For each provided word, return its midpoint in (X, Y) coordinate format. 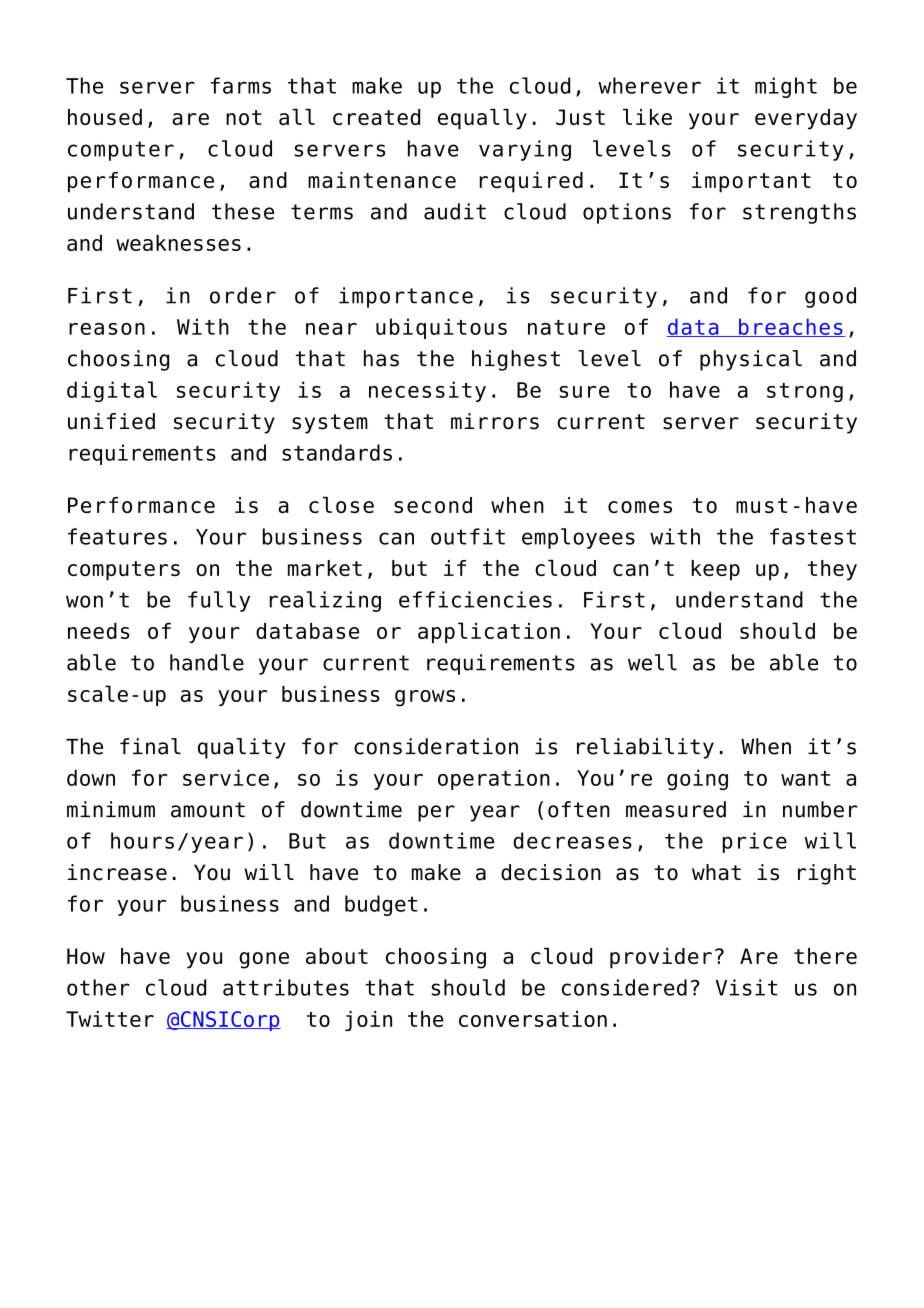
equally (482, 119)
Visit (746, 987)
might (786, 87)
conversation (533, 1019)
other (98, 987)
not (244, 117)
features (117, 536)
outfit (468, 536)
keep (715, 570)
